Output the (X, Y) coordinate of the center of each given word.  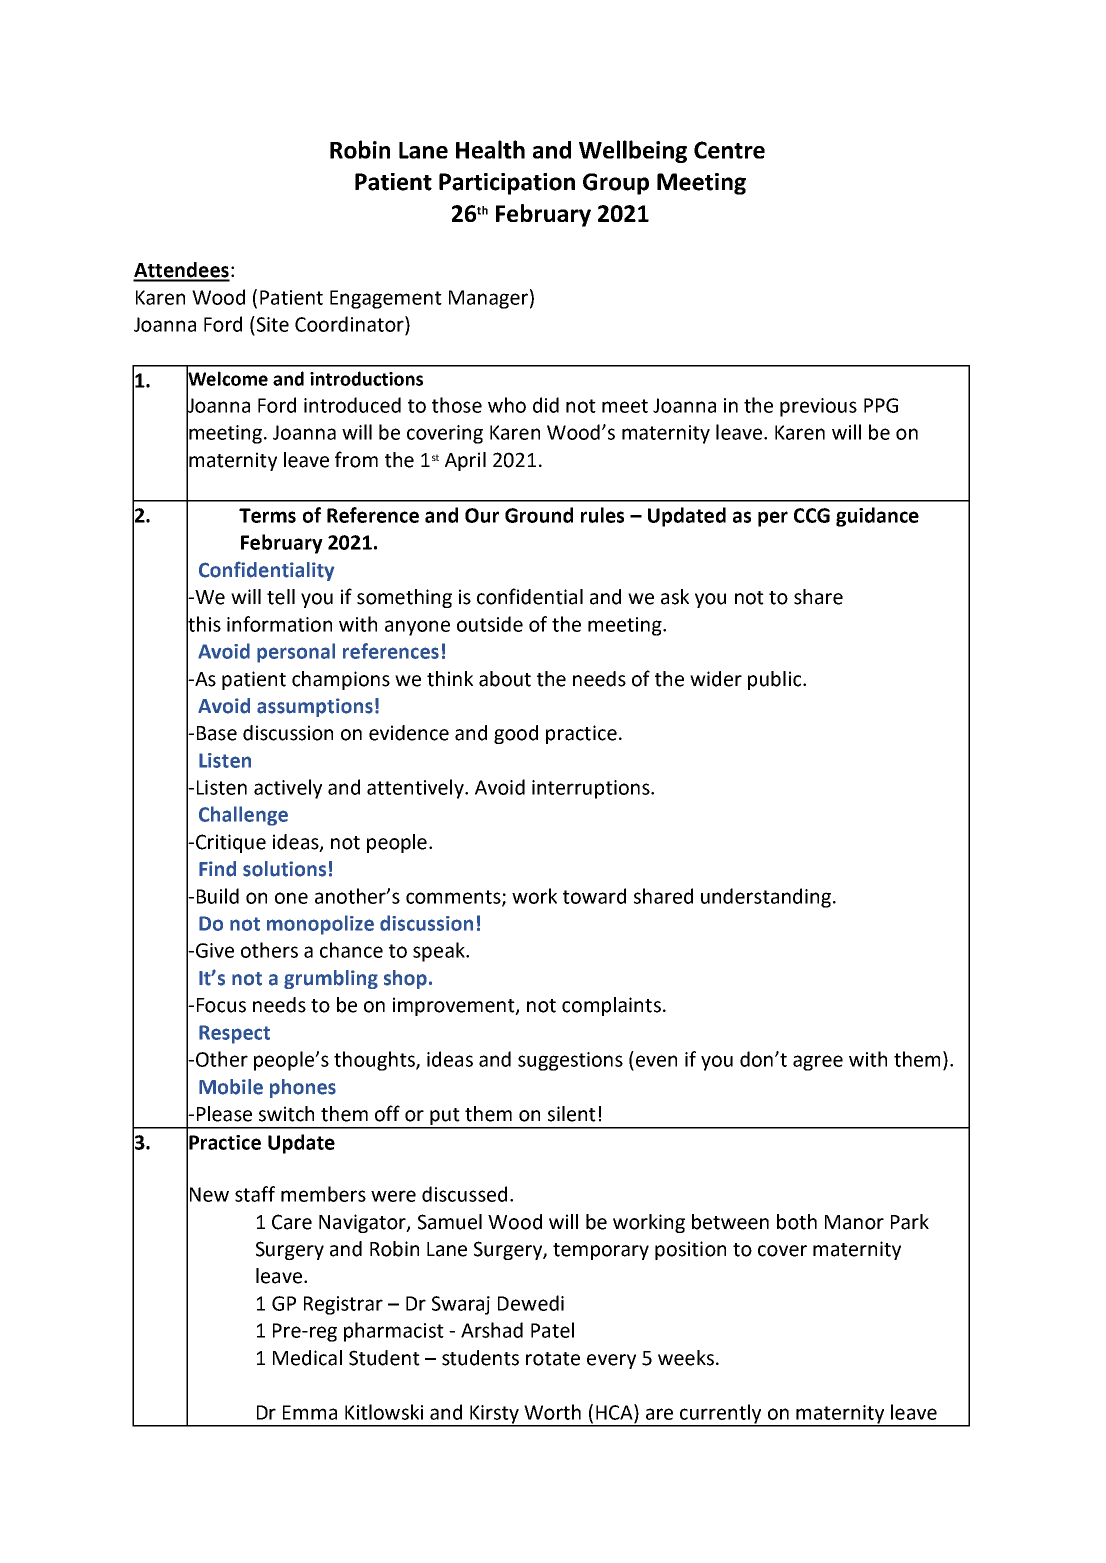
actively (288, 789)
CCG (812, 515)
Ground (539, 515)
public (776, 680)
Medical (307, 1358)
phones (303, 1088)
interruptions (592, 789)
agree (818, 1063)
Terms (267, 515)
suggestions (570, 1061)
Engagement (386, 299)
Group (616, 184)
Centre (729, 150)
